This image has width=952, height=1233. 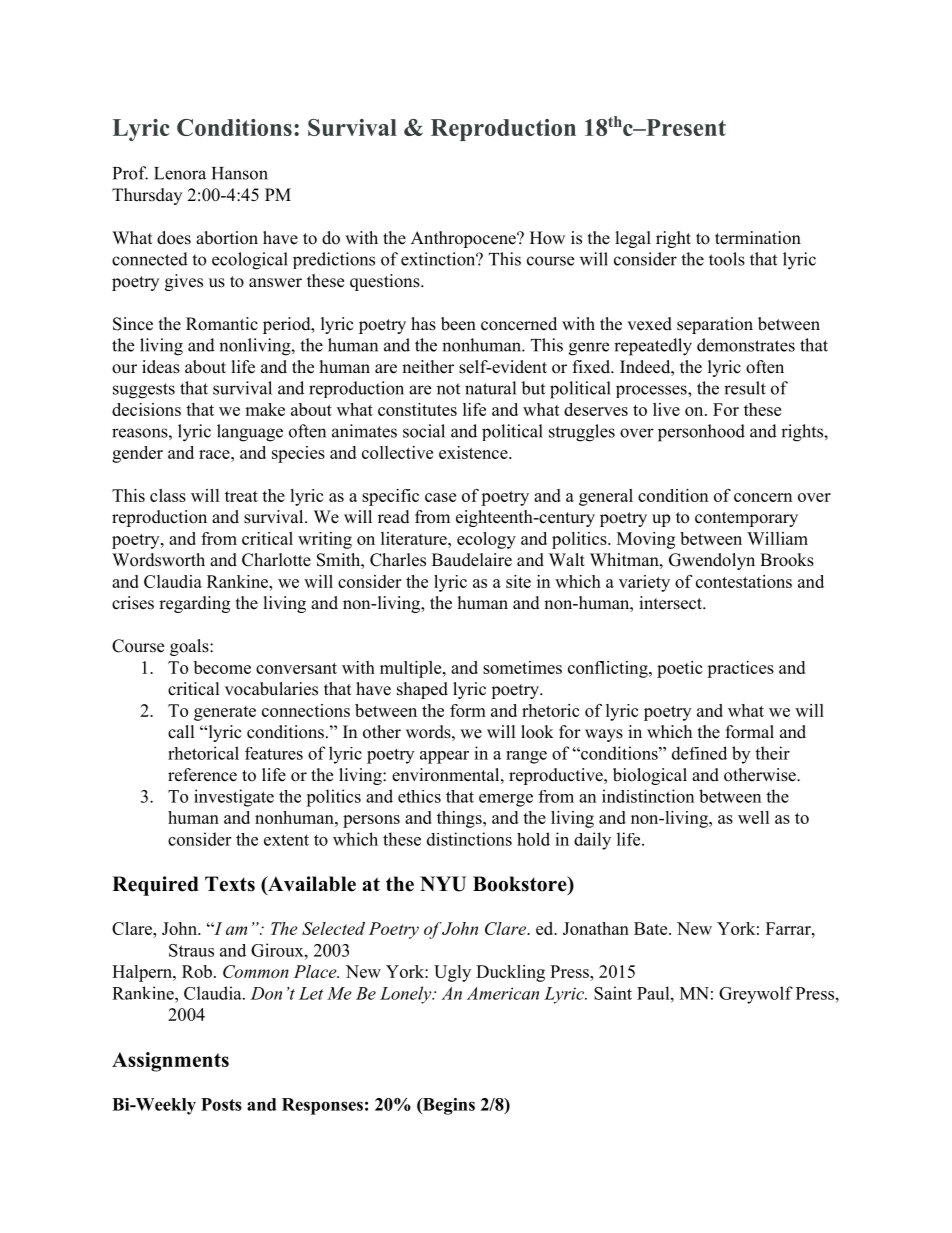 I want to click on Posts, so click(x=221, y=1104).
